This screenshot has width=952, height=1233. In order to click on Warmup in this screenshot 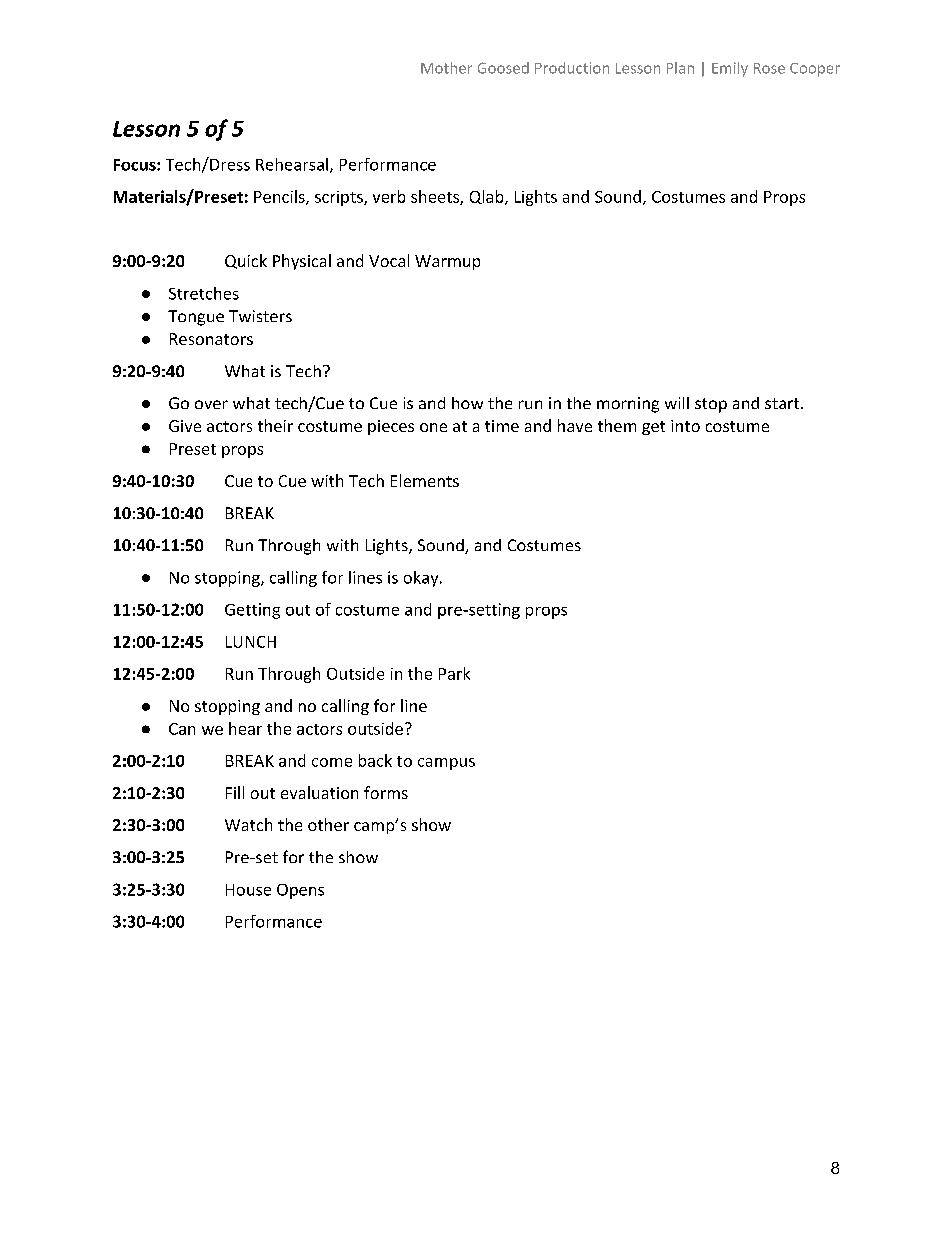, I will do `click(447, 262)`.
